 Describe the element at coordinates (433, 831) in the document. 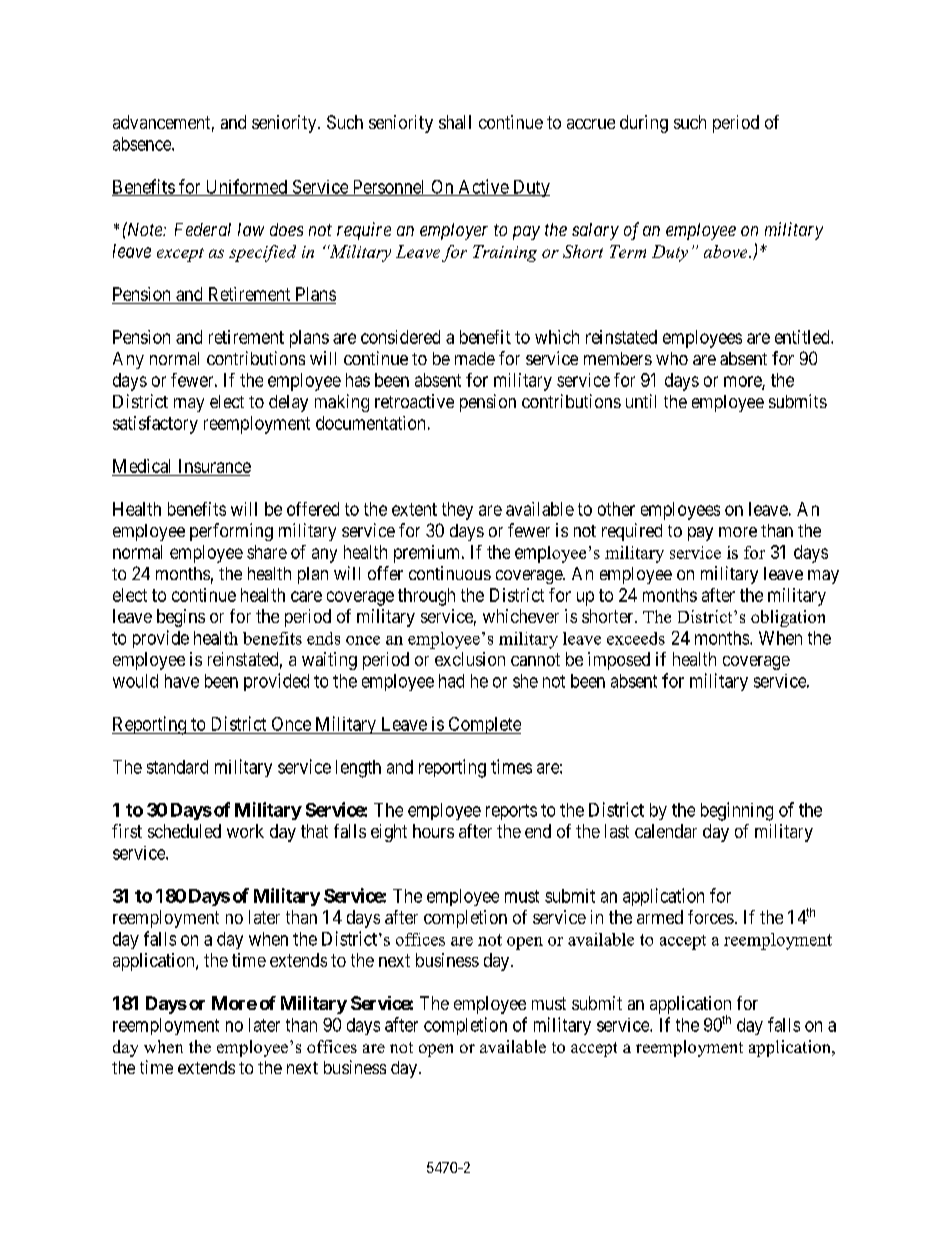

I see `hours` at that location.
